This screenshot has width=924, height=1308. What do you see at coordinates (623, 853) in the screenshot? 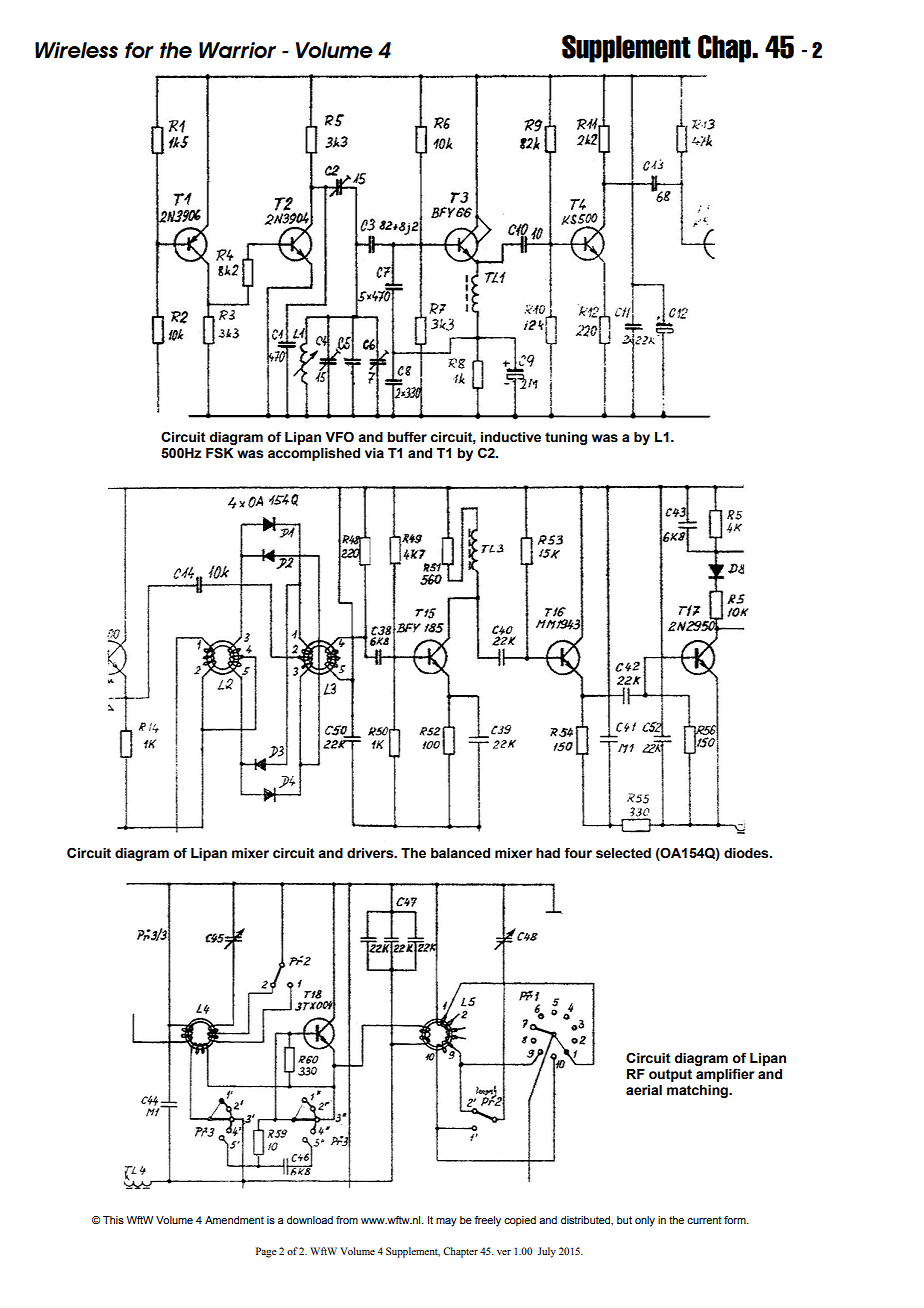
I see `selected` at bounding box center [623, 853].
